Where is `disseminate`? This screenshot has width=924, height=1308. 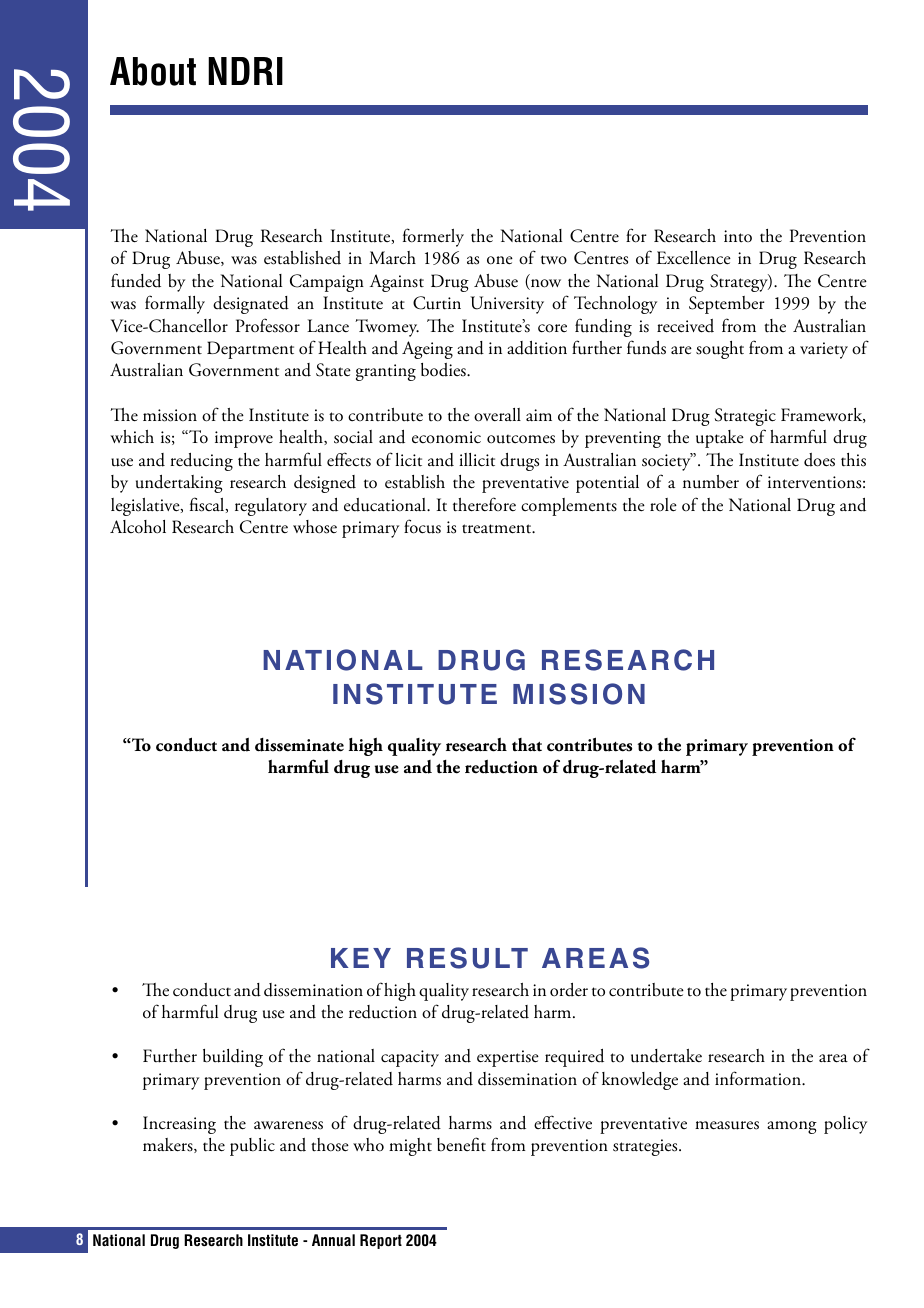
disseminate is located at coordinates (299, 745).
